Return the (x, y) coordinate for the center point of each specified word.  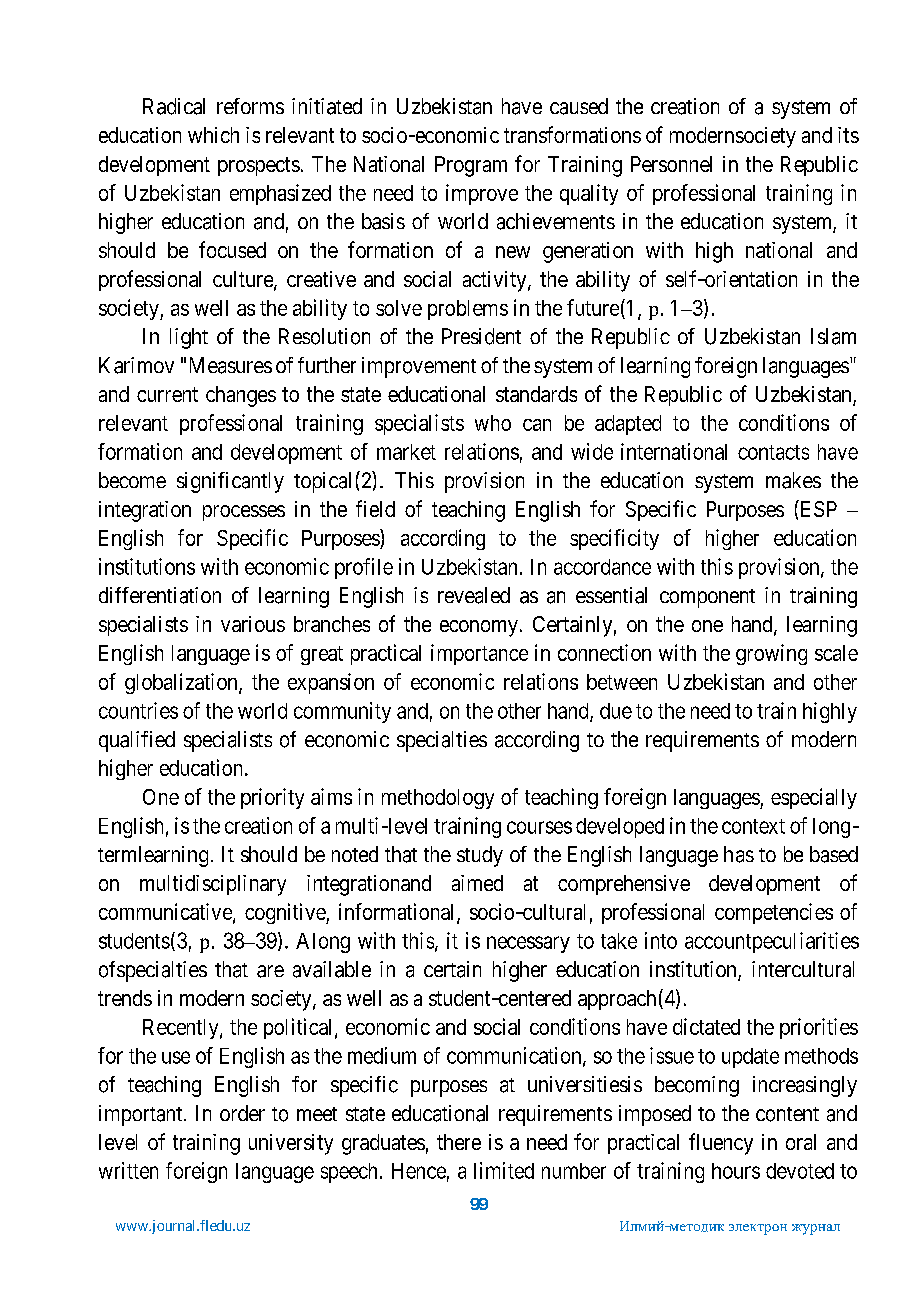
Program (471, 166)
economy (479, 628)
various (253, 624)
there (459, 1142)
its (848, 135)
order (242, 1113)
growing (771, 654)
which (213, 135)
